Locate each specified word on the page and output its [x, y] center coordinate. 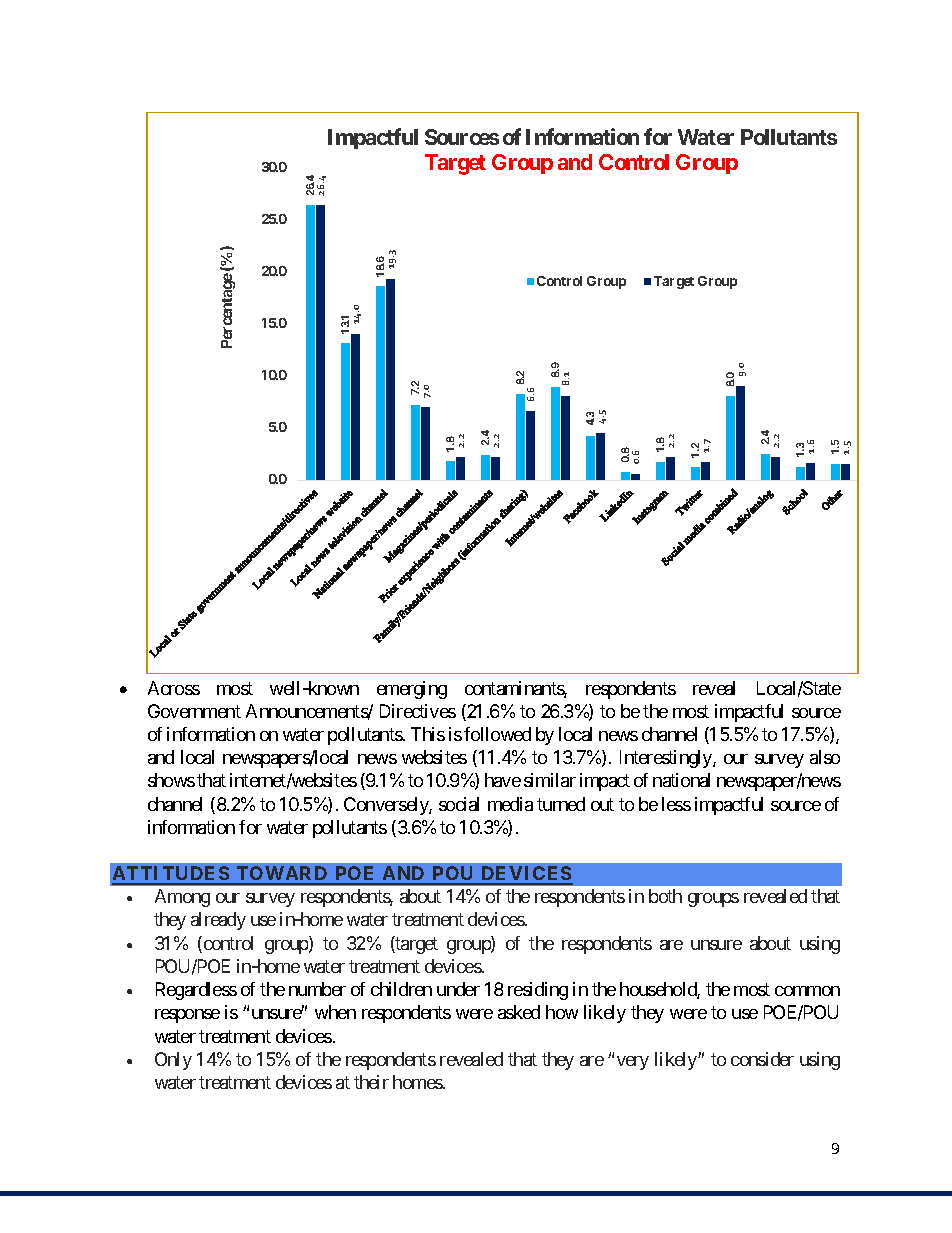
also [825, 757]
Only [173, 1061]
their [371, 1082]
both [665, 896]
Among [182, 898]
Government [194, 711]
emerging [412, 690]
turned [561, 804]
